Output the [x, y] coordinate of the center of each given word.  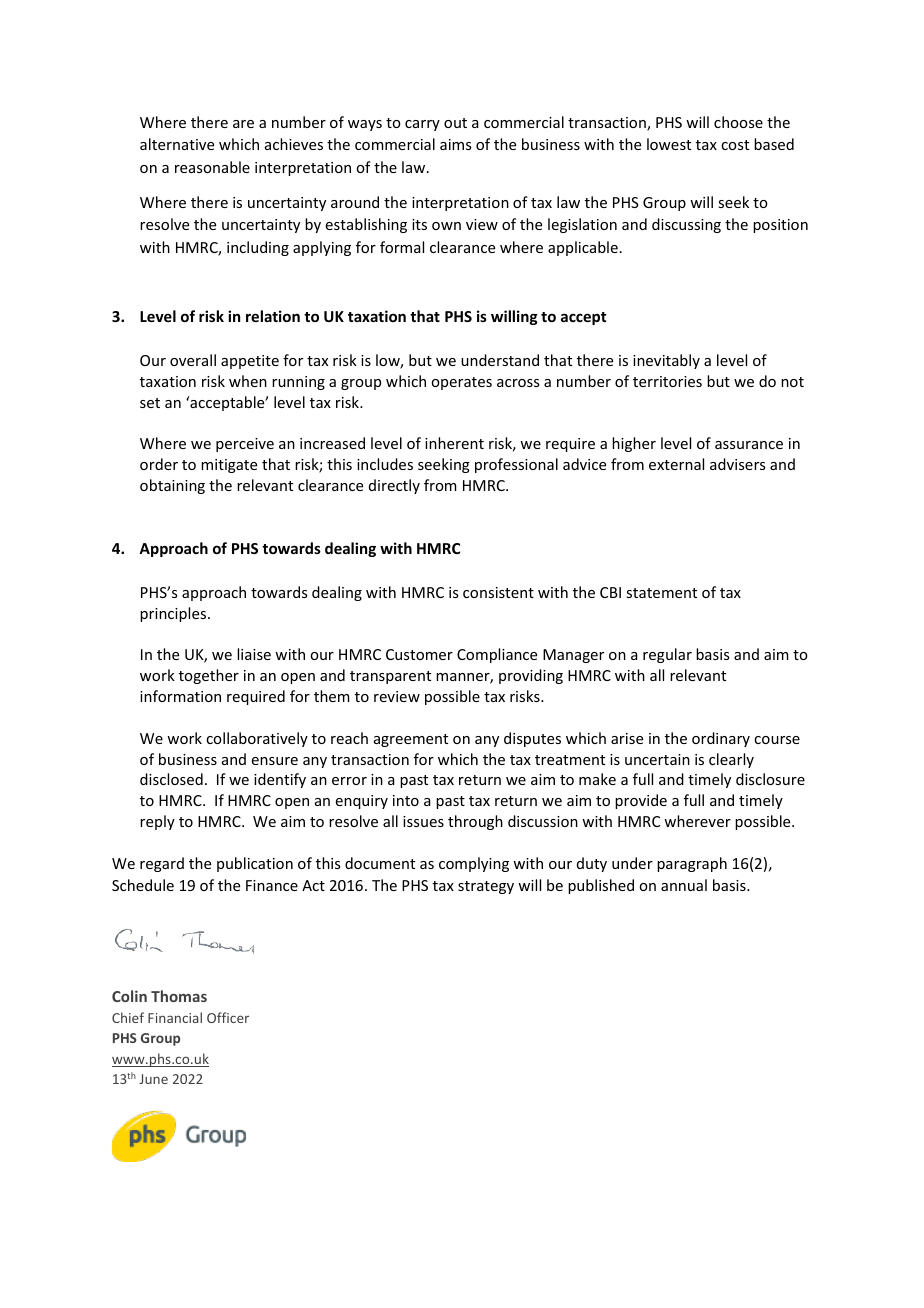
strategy [486, 887]
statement [661, 593]
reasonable [212, 167]
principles [174, 614]
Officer [228, 1017]
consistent [498, 592]
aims [455, 144]
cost [735, 145]
